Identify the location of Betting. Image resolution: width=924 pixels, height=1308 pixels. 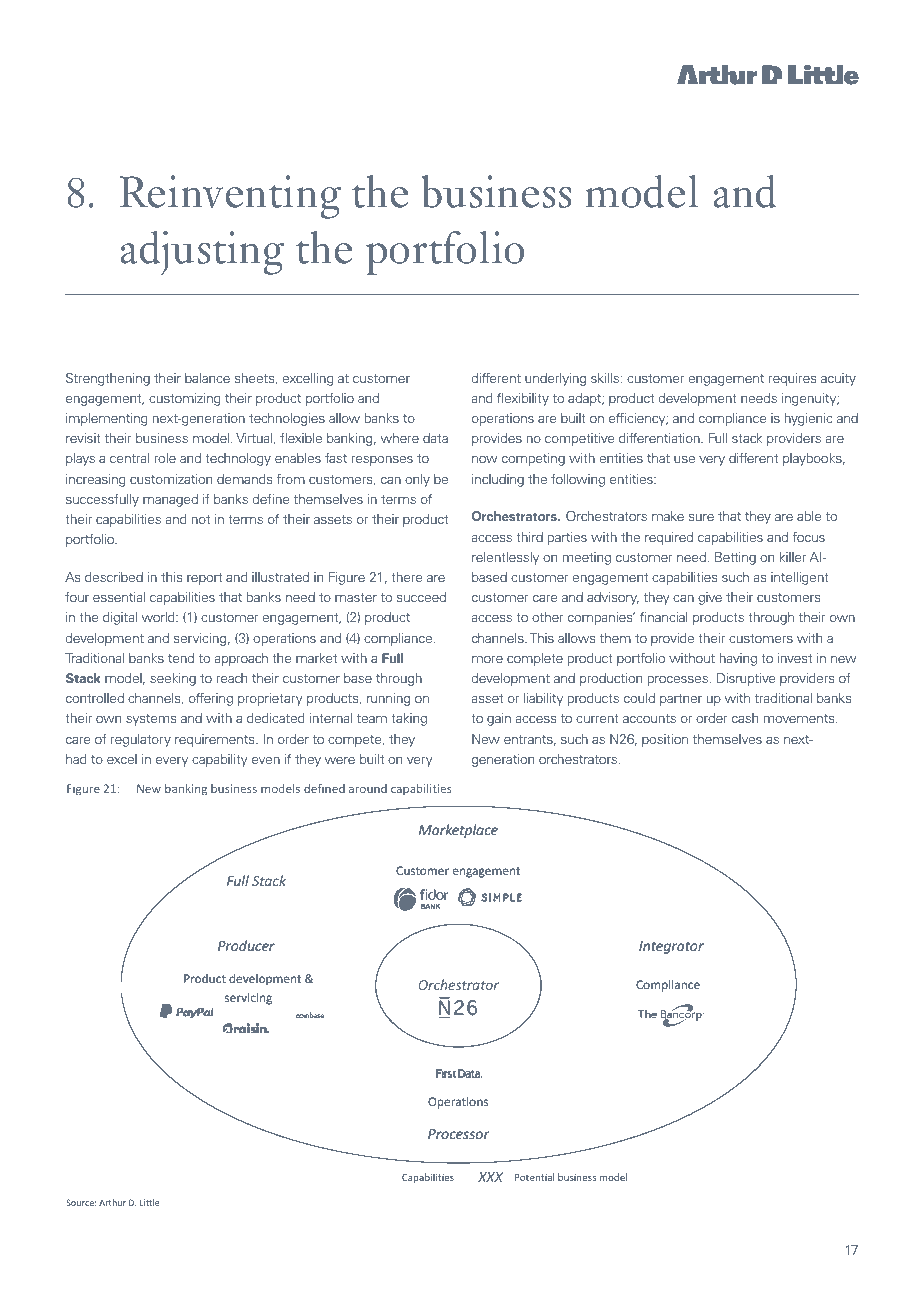
(735, 558).
